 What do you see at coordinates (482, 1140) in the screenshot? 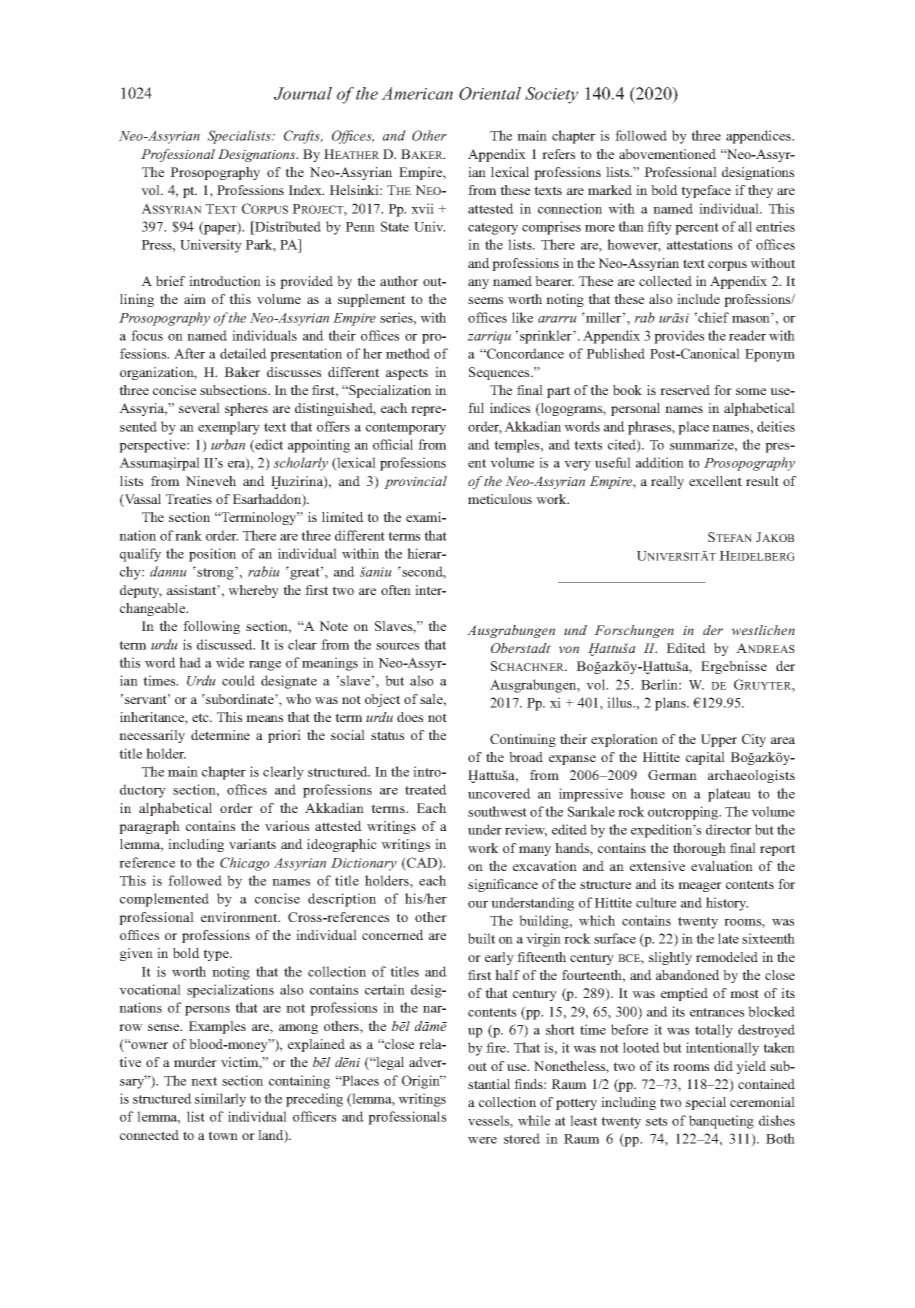
I see `were` at bounding box center [482, 1140].
